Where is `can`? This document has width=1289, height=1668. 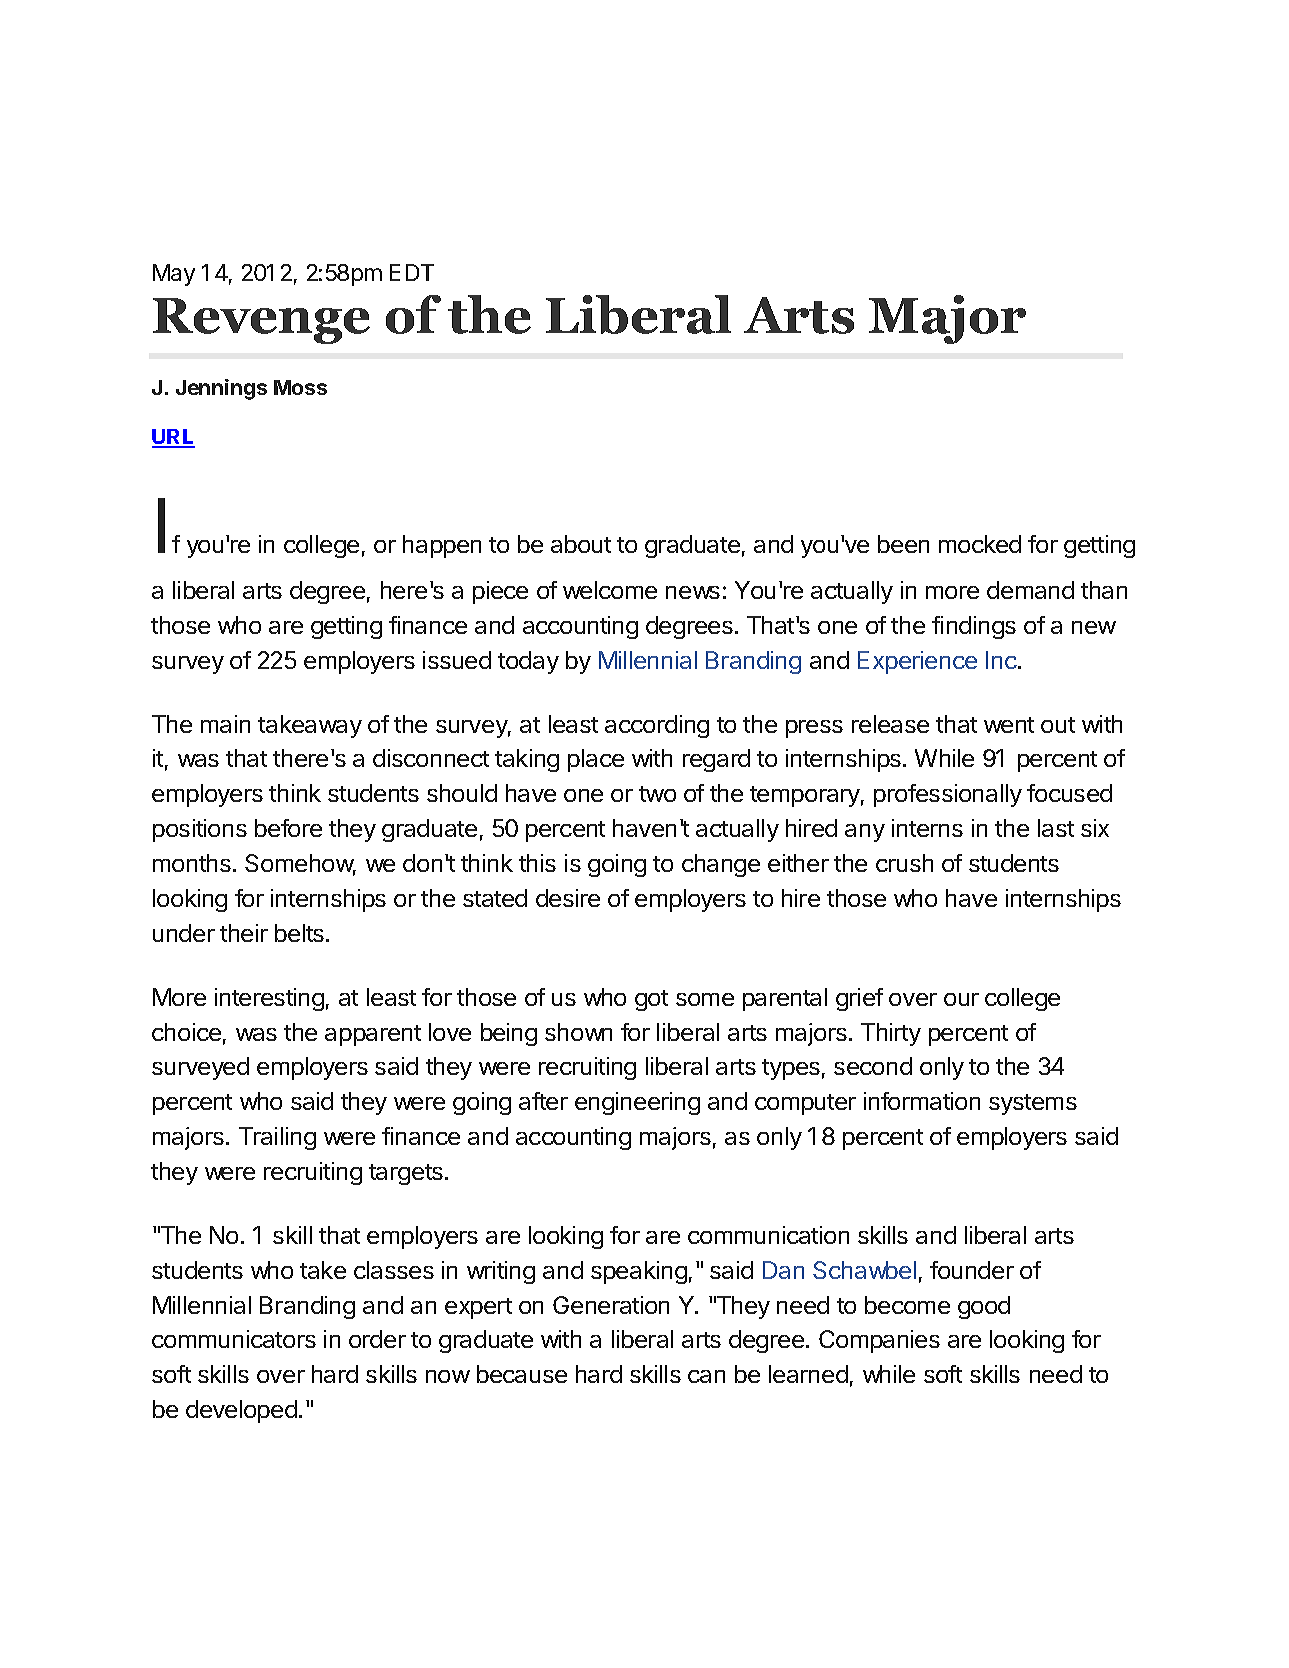 can is located at coordinates (706, 1376).
